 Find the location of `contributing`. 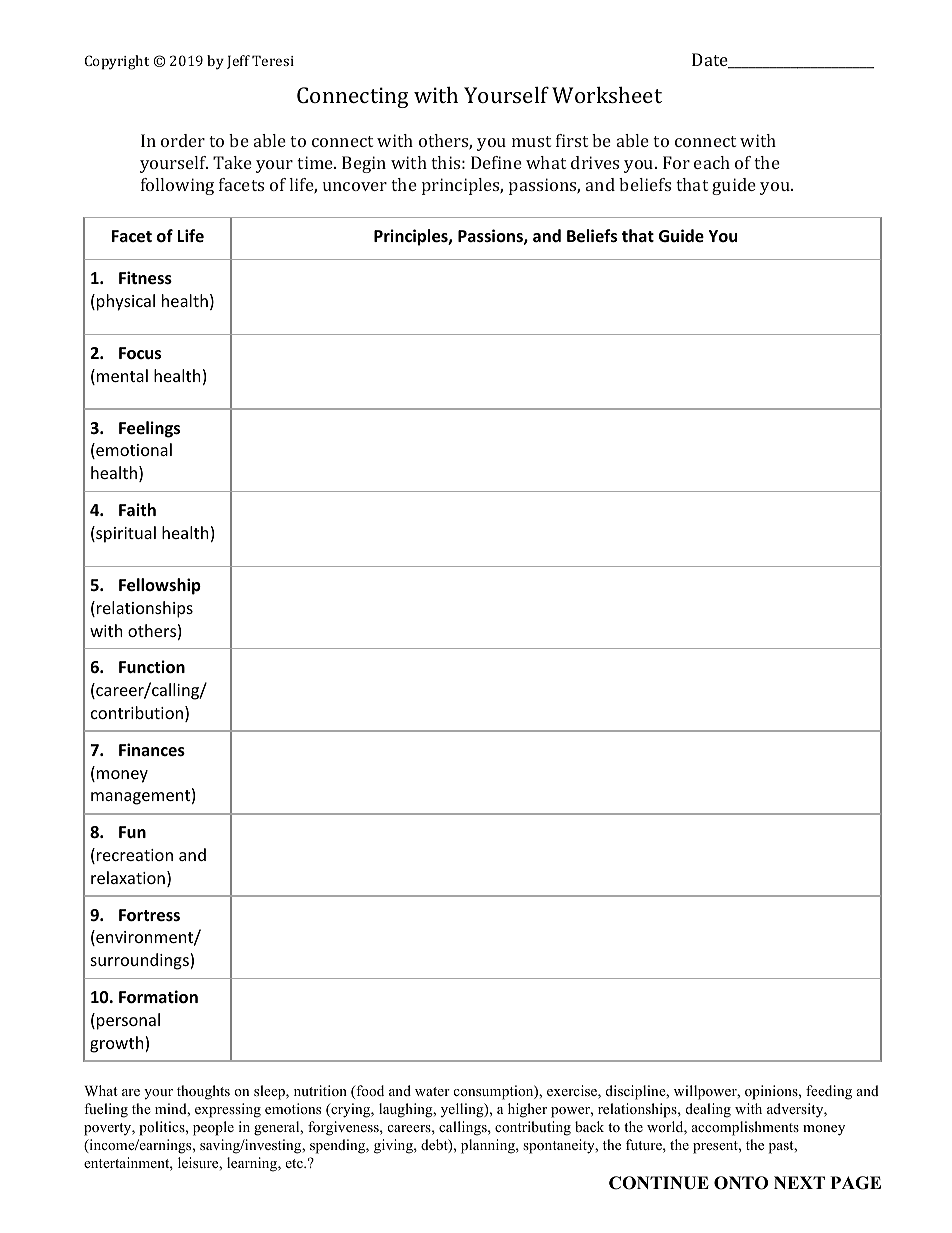

contributing is located at coordinates (533, 1128).
